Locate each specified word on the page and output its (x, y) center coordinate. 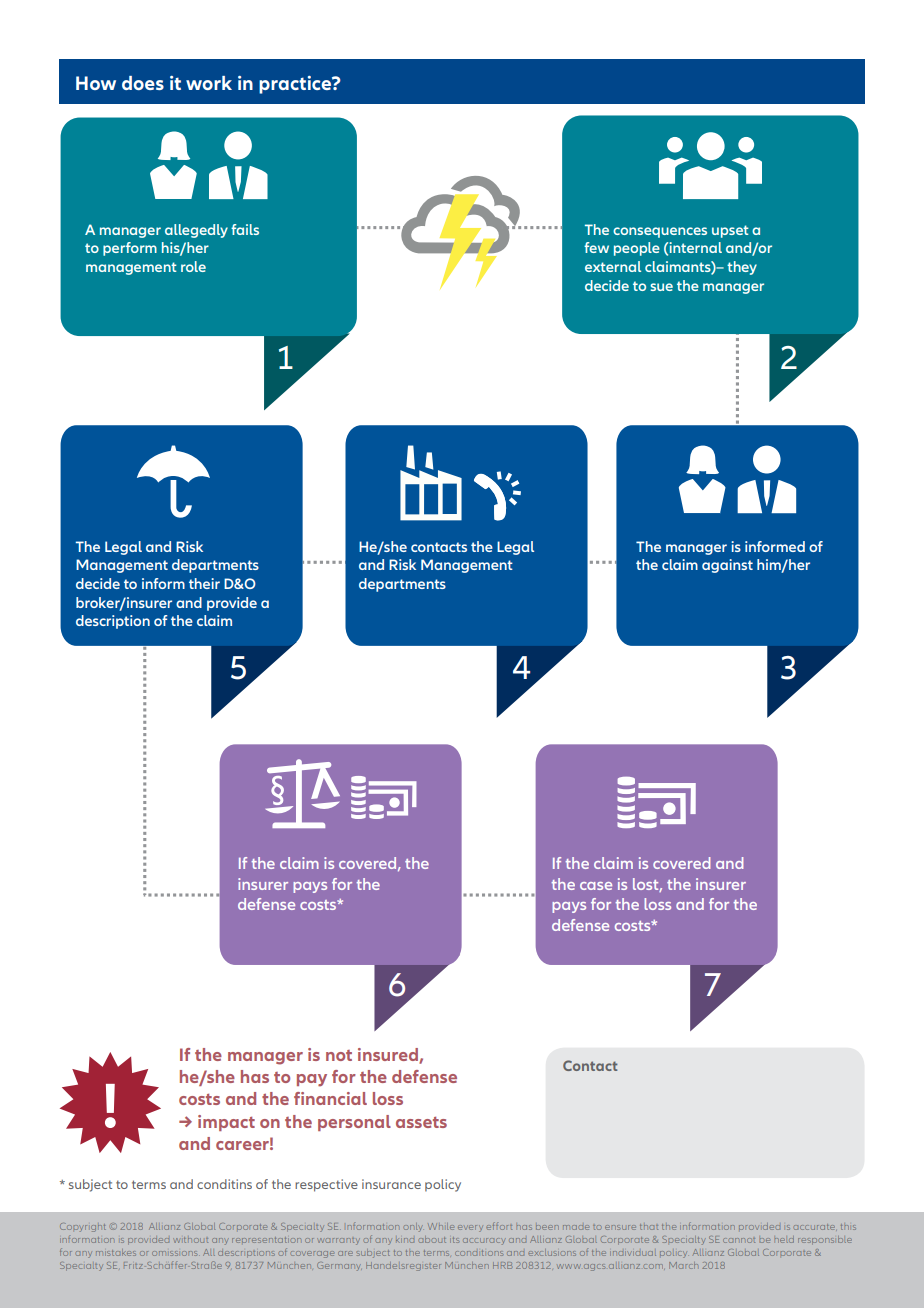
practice (296, 85)
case (596, 886)
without (190, 1240)
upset (730, 231)
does (143, 83)
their (204, 583)
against (727, 566)
